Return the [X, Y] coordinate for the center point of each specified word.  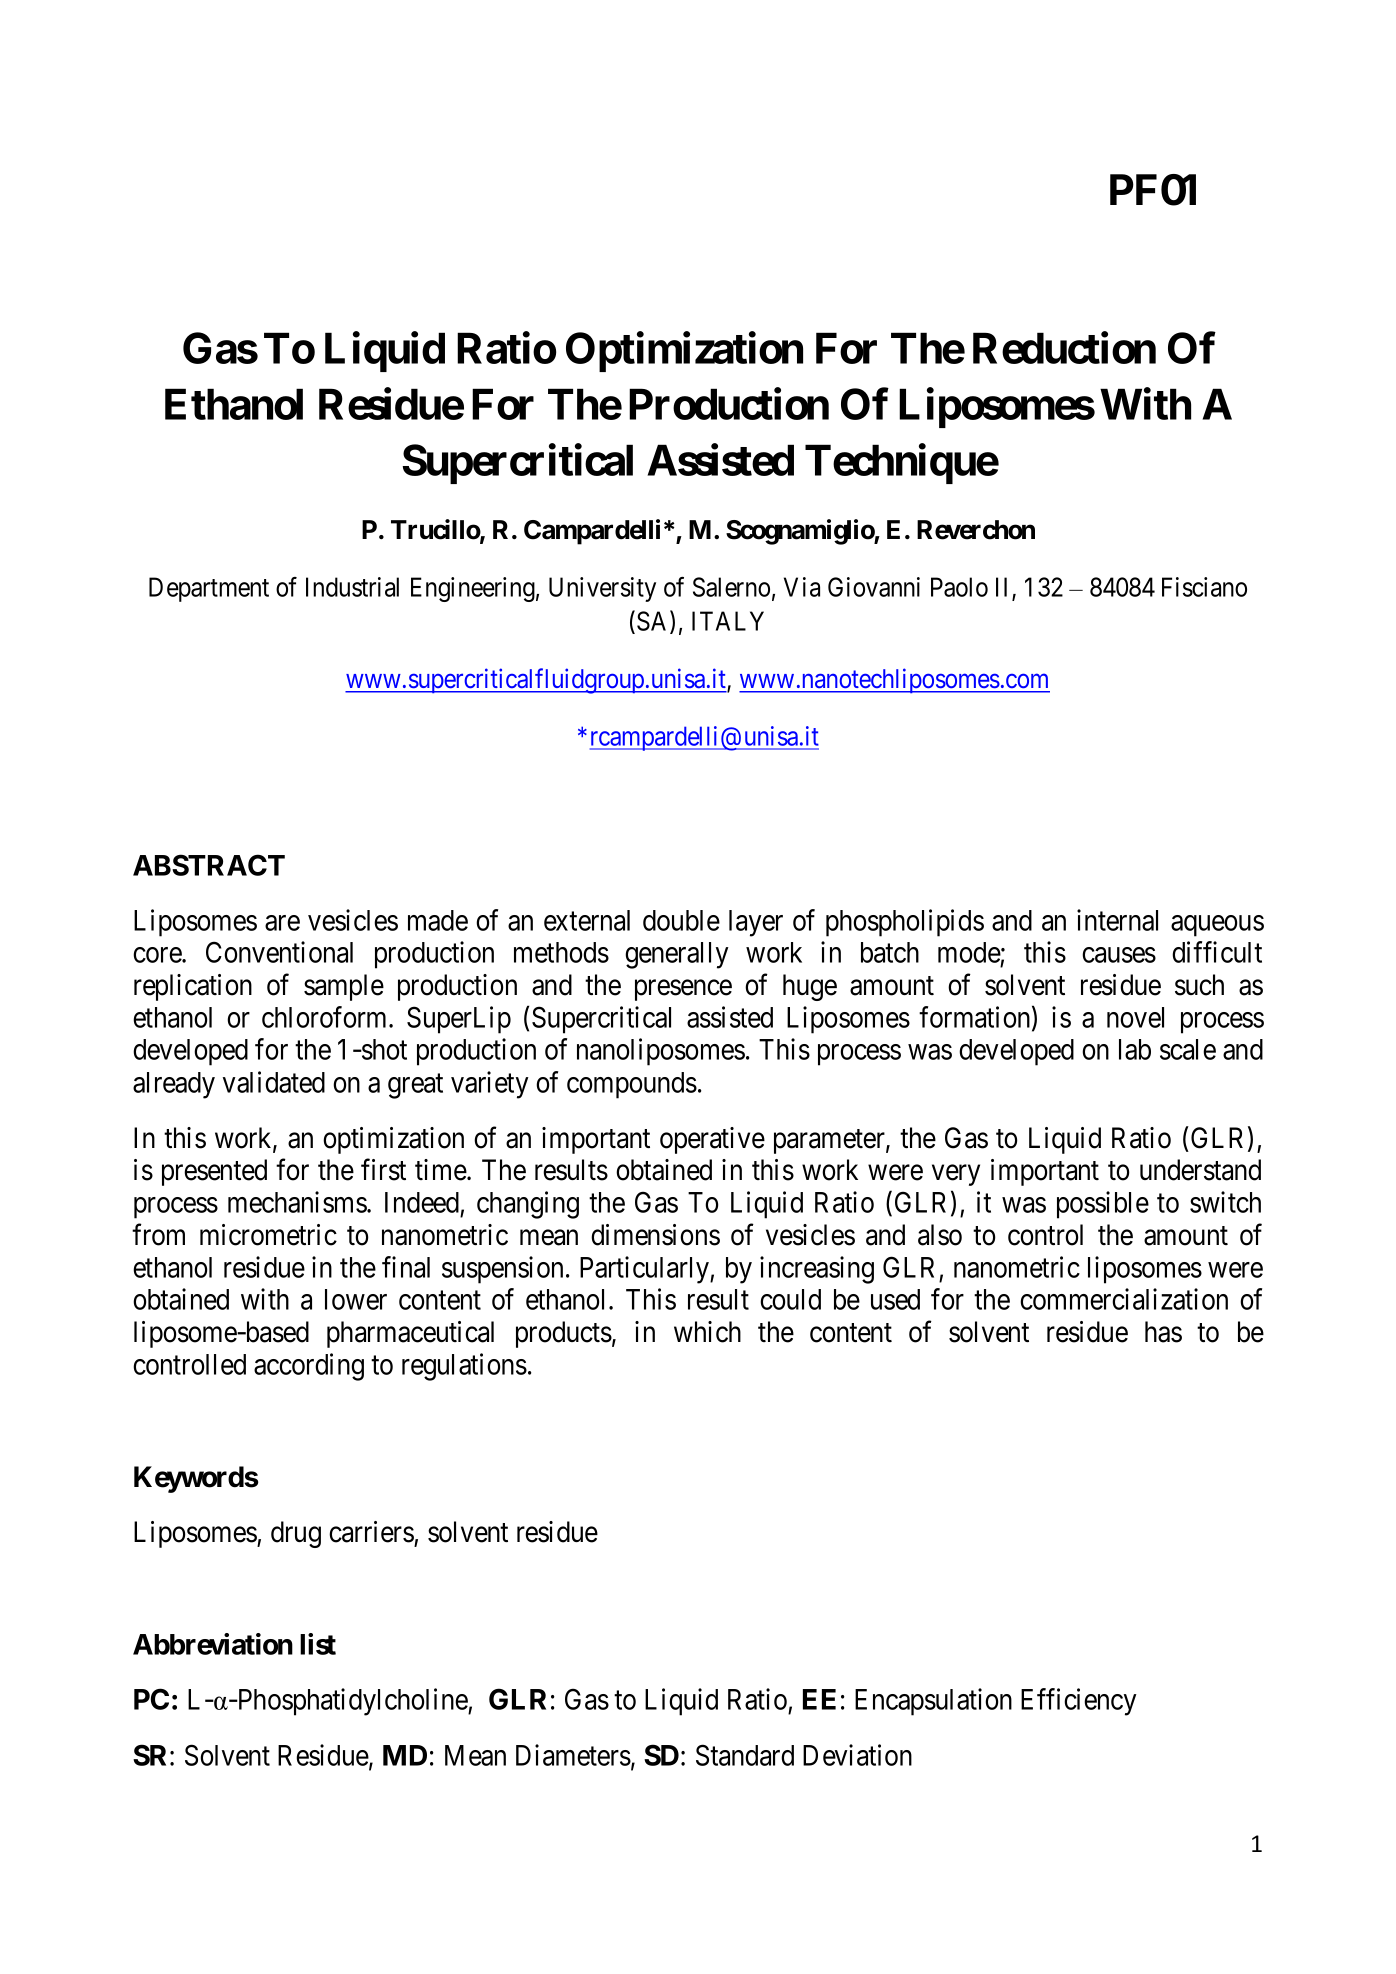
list [318, 1644]
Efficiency [1079, 1702]
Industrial [352, 587]
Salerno [731, 587]
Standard [745, 1755]
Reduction [1064, 348]
